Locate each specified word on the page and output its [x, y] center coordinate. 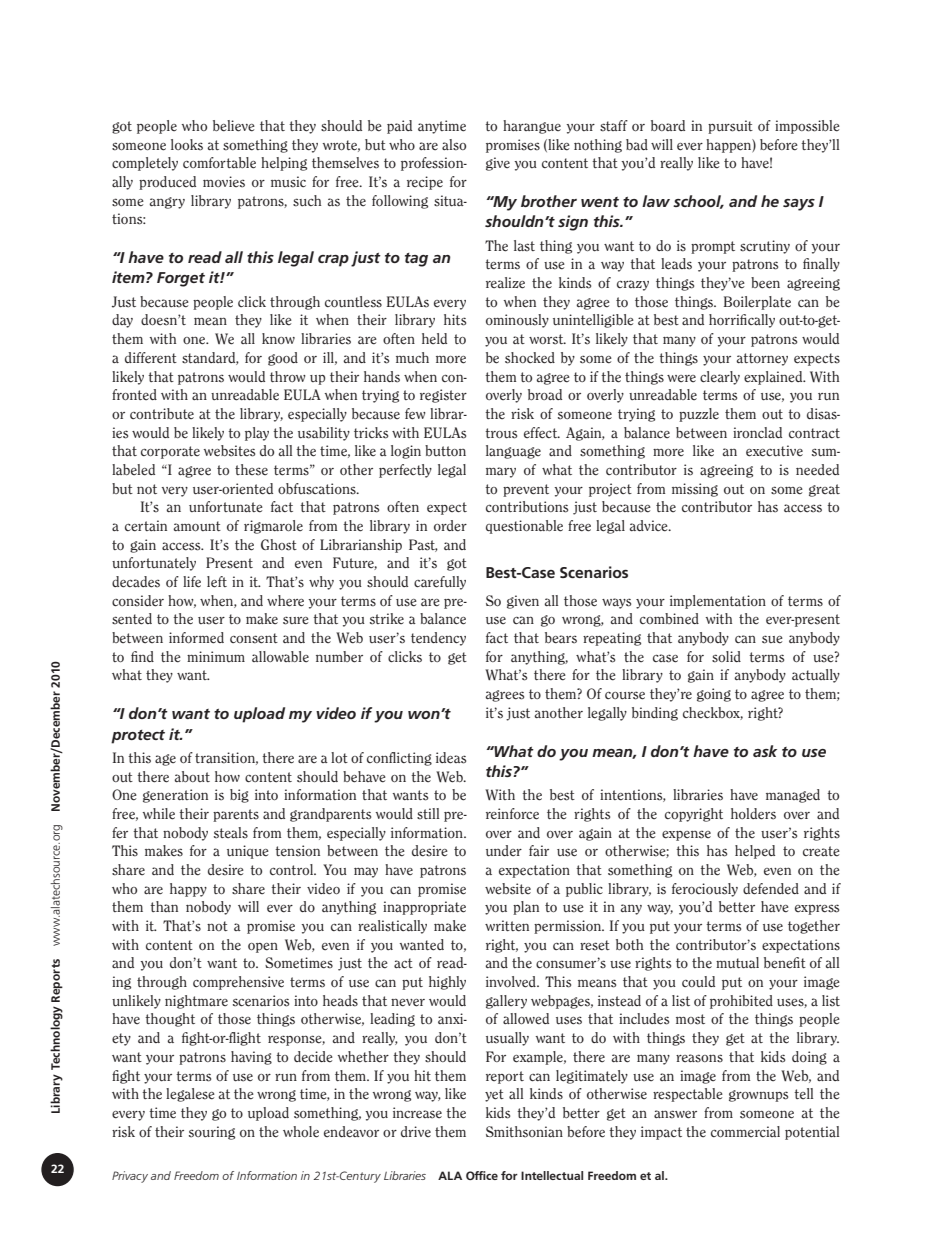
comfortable [219, 163]
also [454, 145]
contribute [162, 414]
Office [482, 1175]
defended [771, 889]
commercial [745, 1131]
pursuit [730, 127]
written [507, 926]
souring [212, 1133]
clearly [720, 378]
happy [188, 890]
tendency [438, 639]
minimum [216, 656]
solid [726, 657]
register [443, 396]
